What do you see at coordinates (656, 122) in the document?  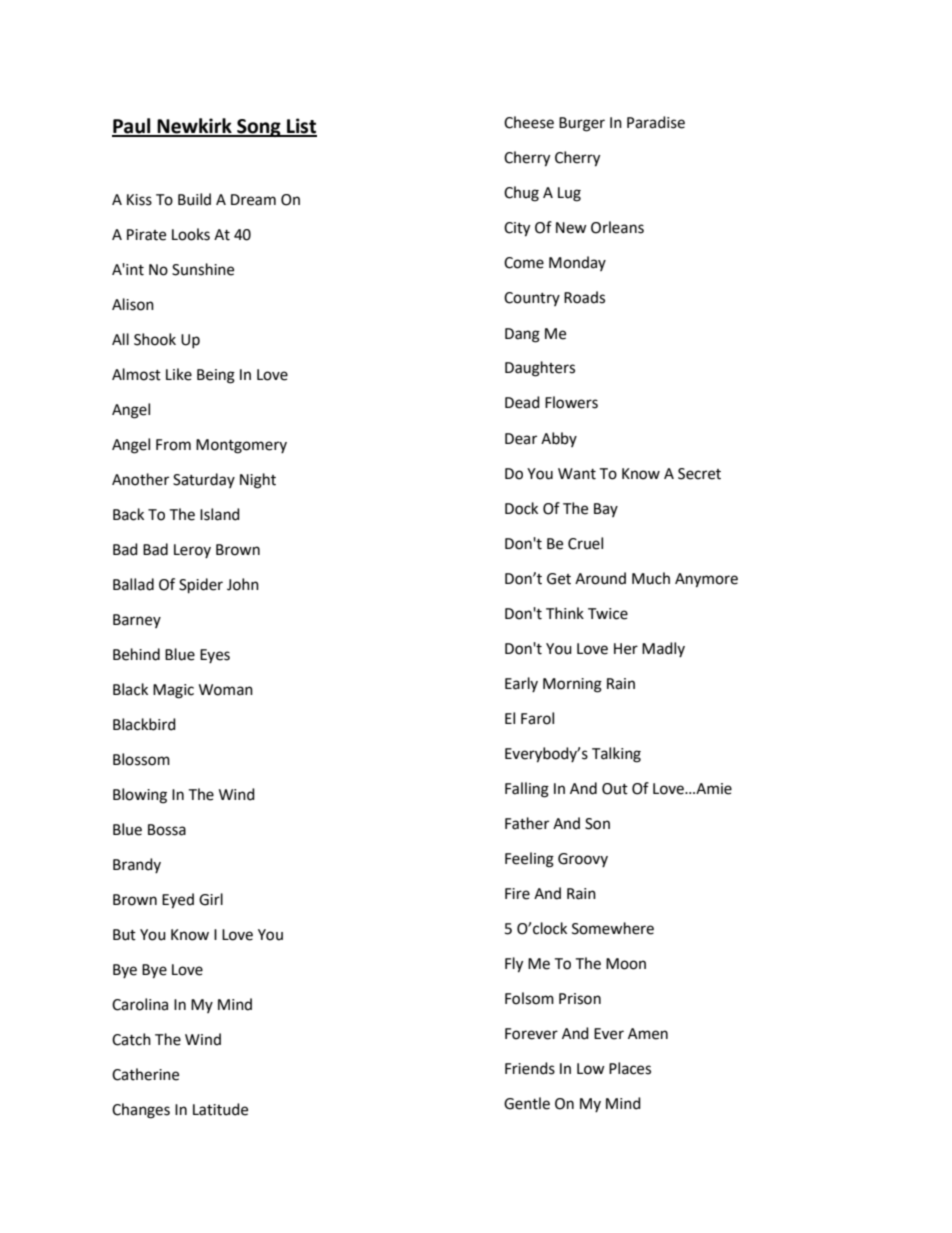 I see `Paradise` at bounding box center [656, 122].
